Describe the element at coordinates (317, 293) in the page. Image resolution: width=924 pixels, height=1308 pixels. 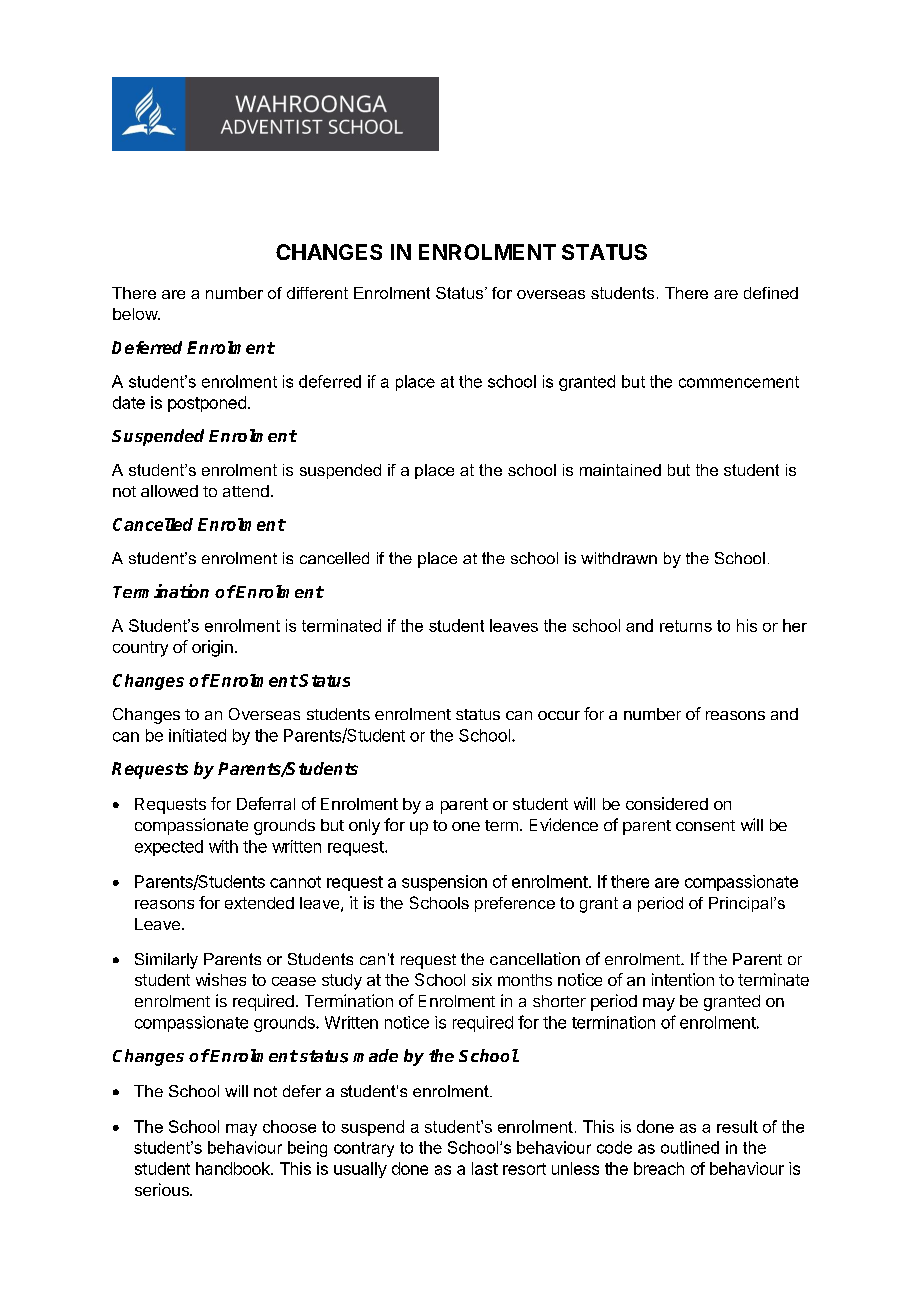
I see `different` at that location.
